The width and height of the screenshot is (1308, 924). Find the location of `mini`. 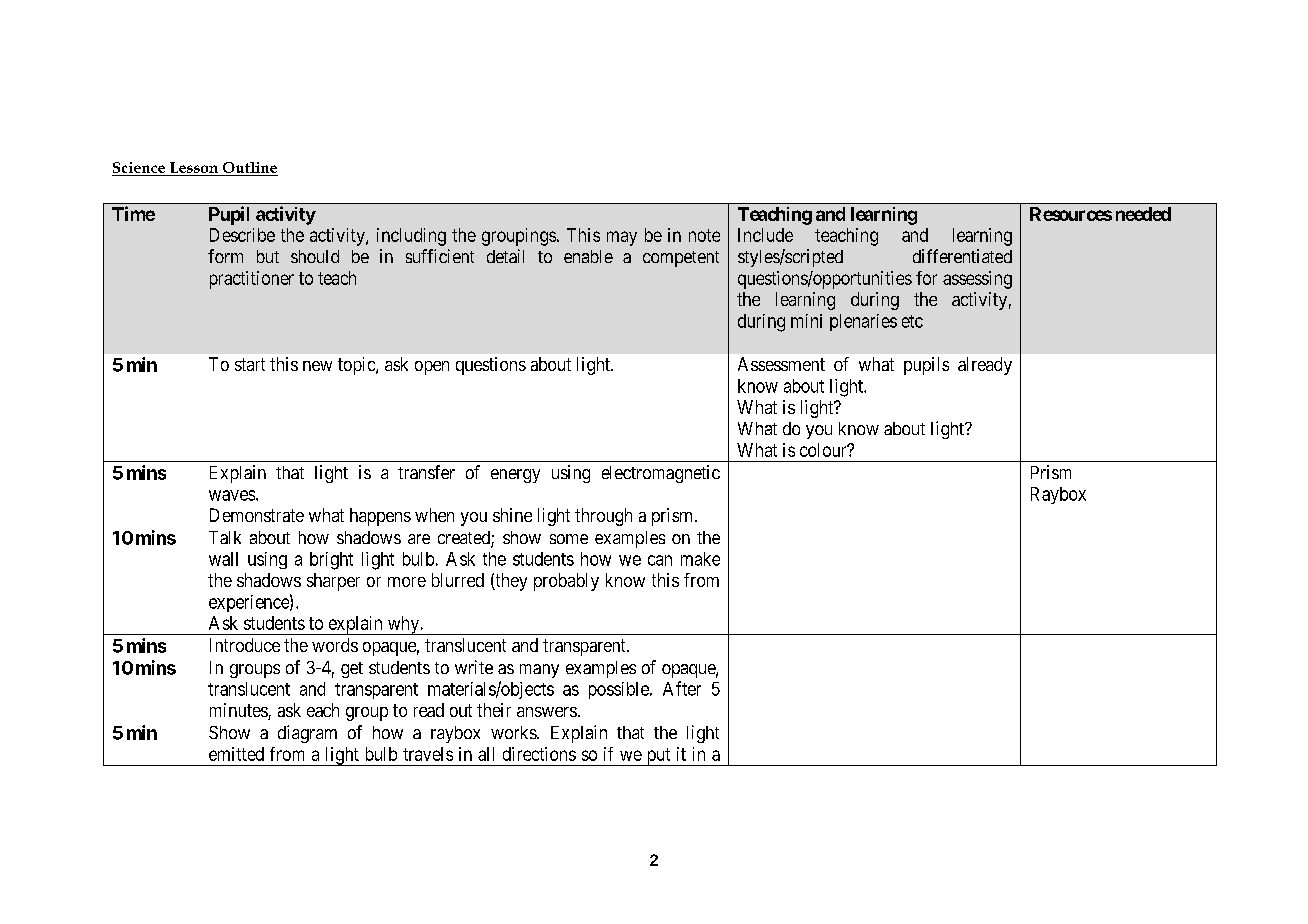

mini is located at coordinates (806, 321).
